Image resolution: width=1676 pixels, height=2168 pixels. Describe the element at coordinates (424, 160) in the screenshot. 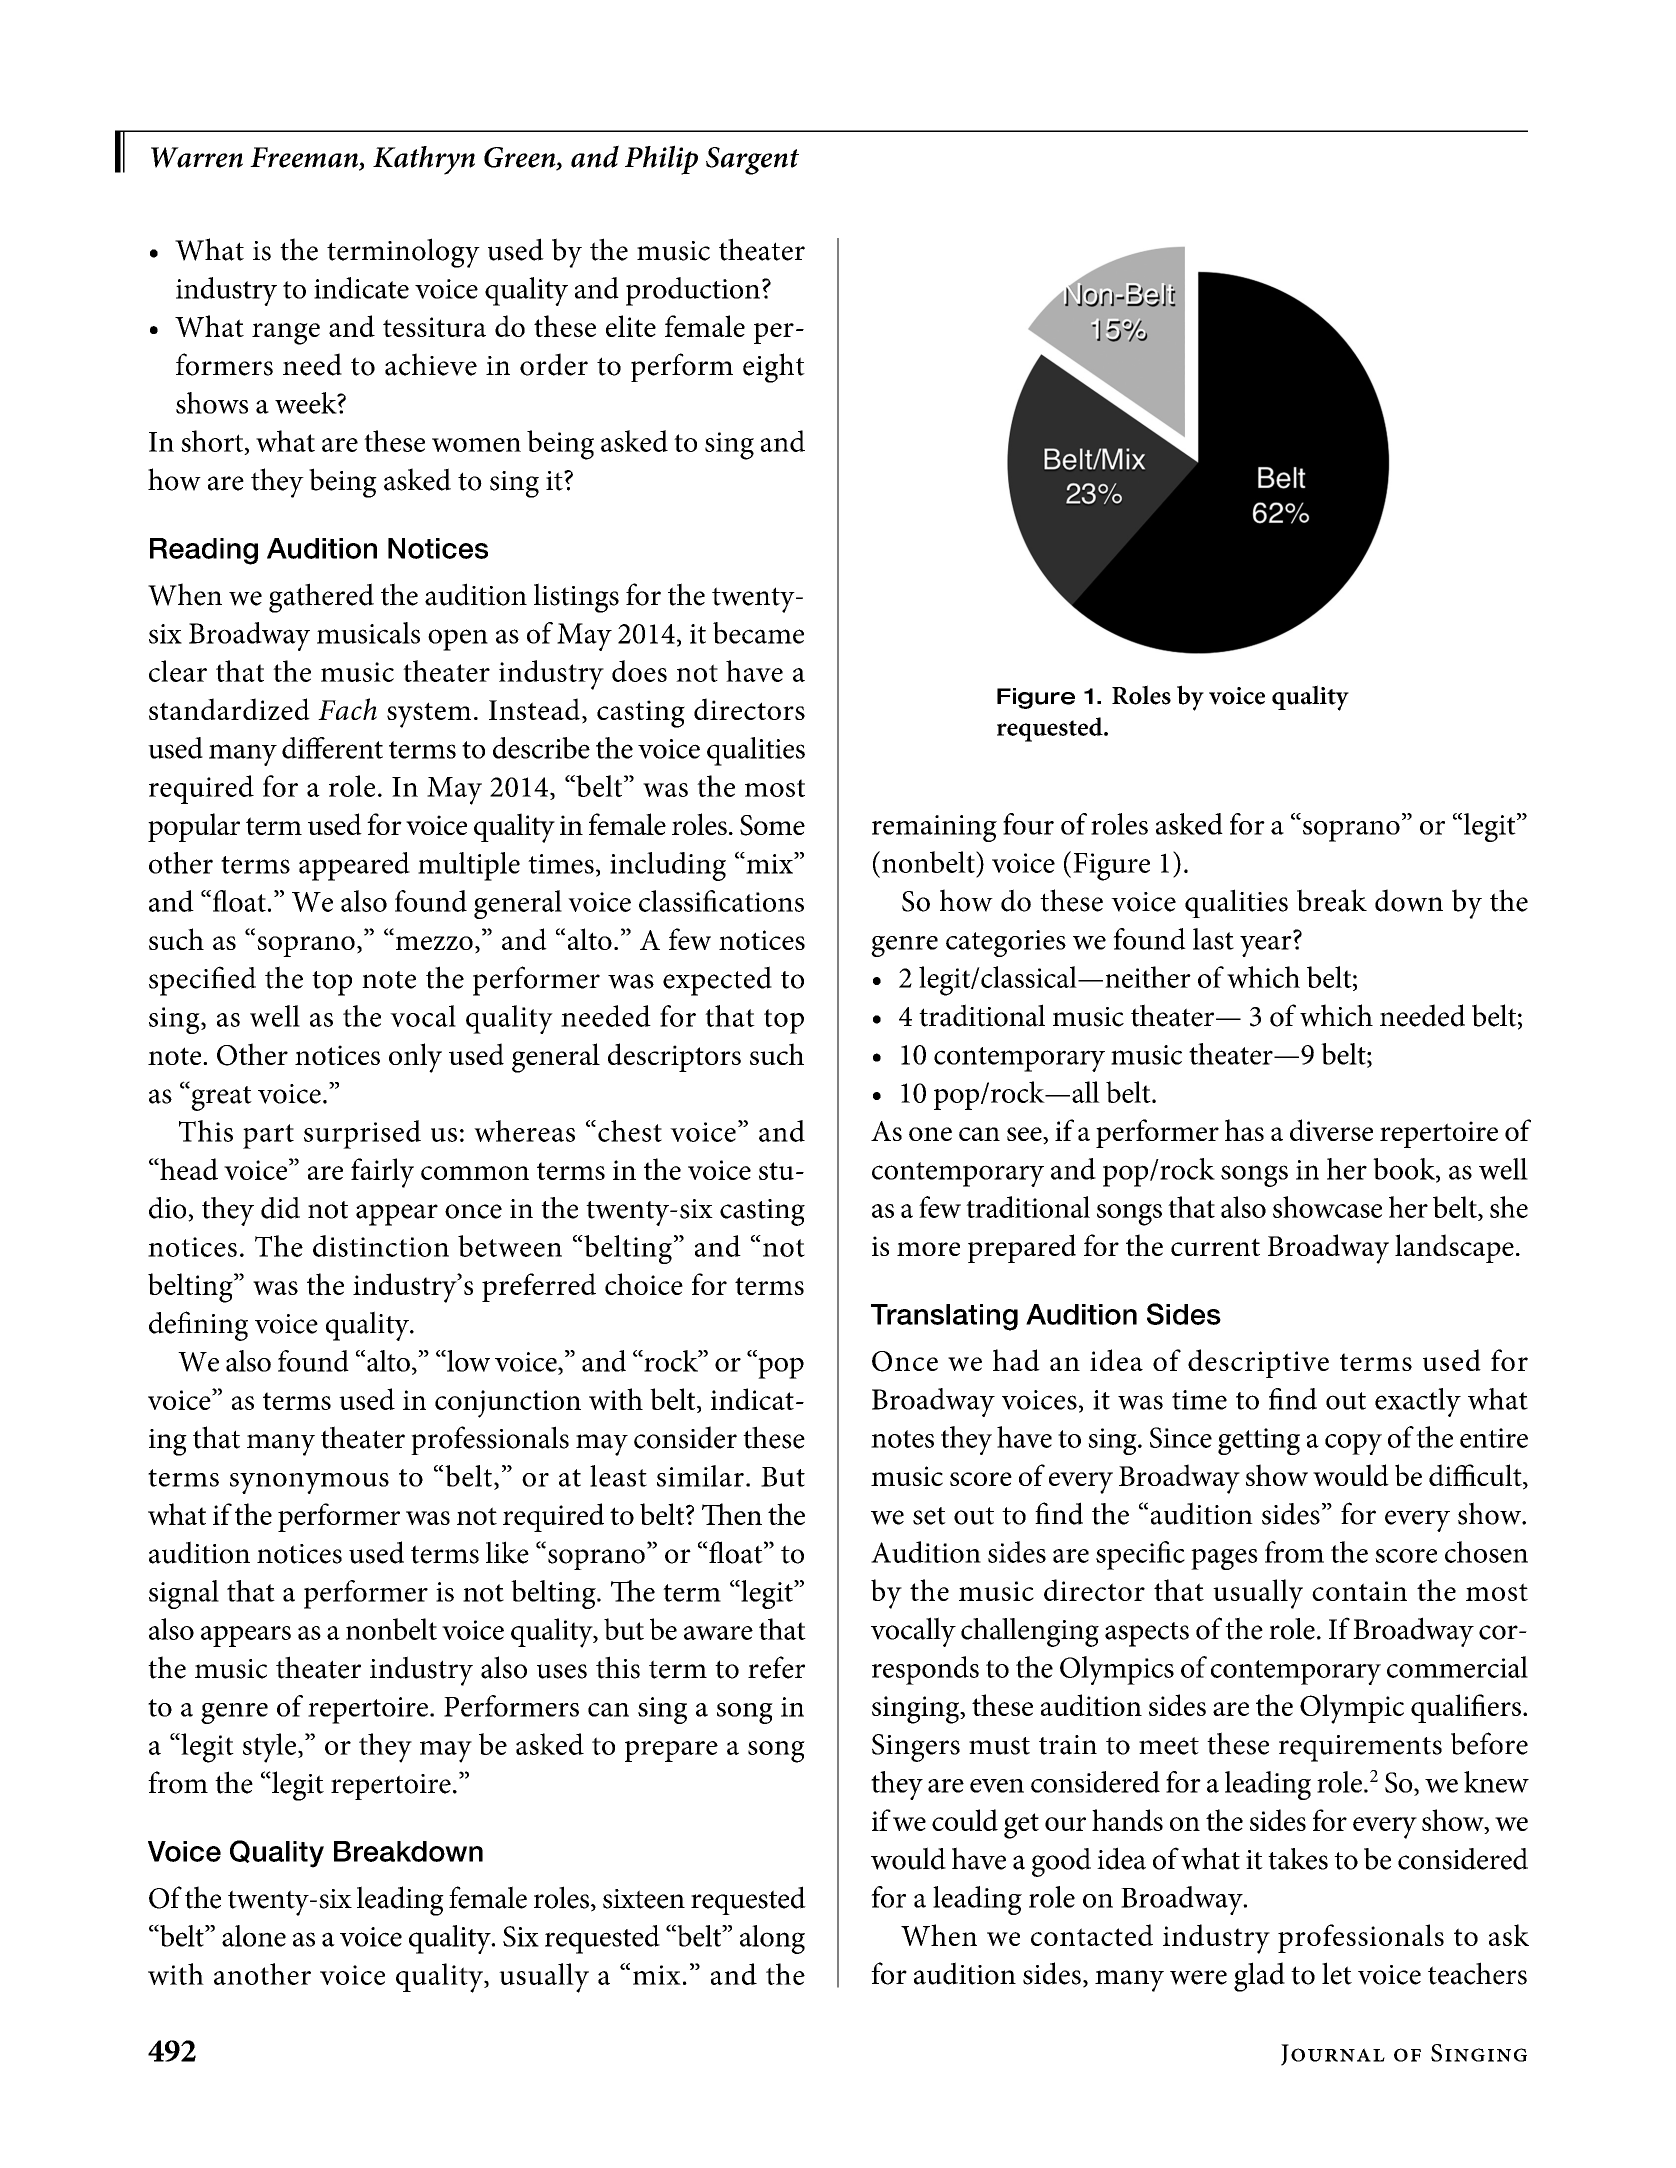

I see `Kathryn` at that location.
